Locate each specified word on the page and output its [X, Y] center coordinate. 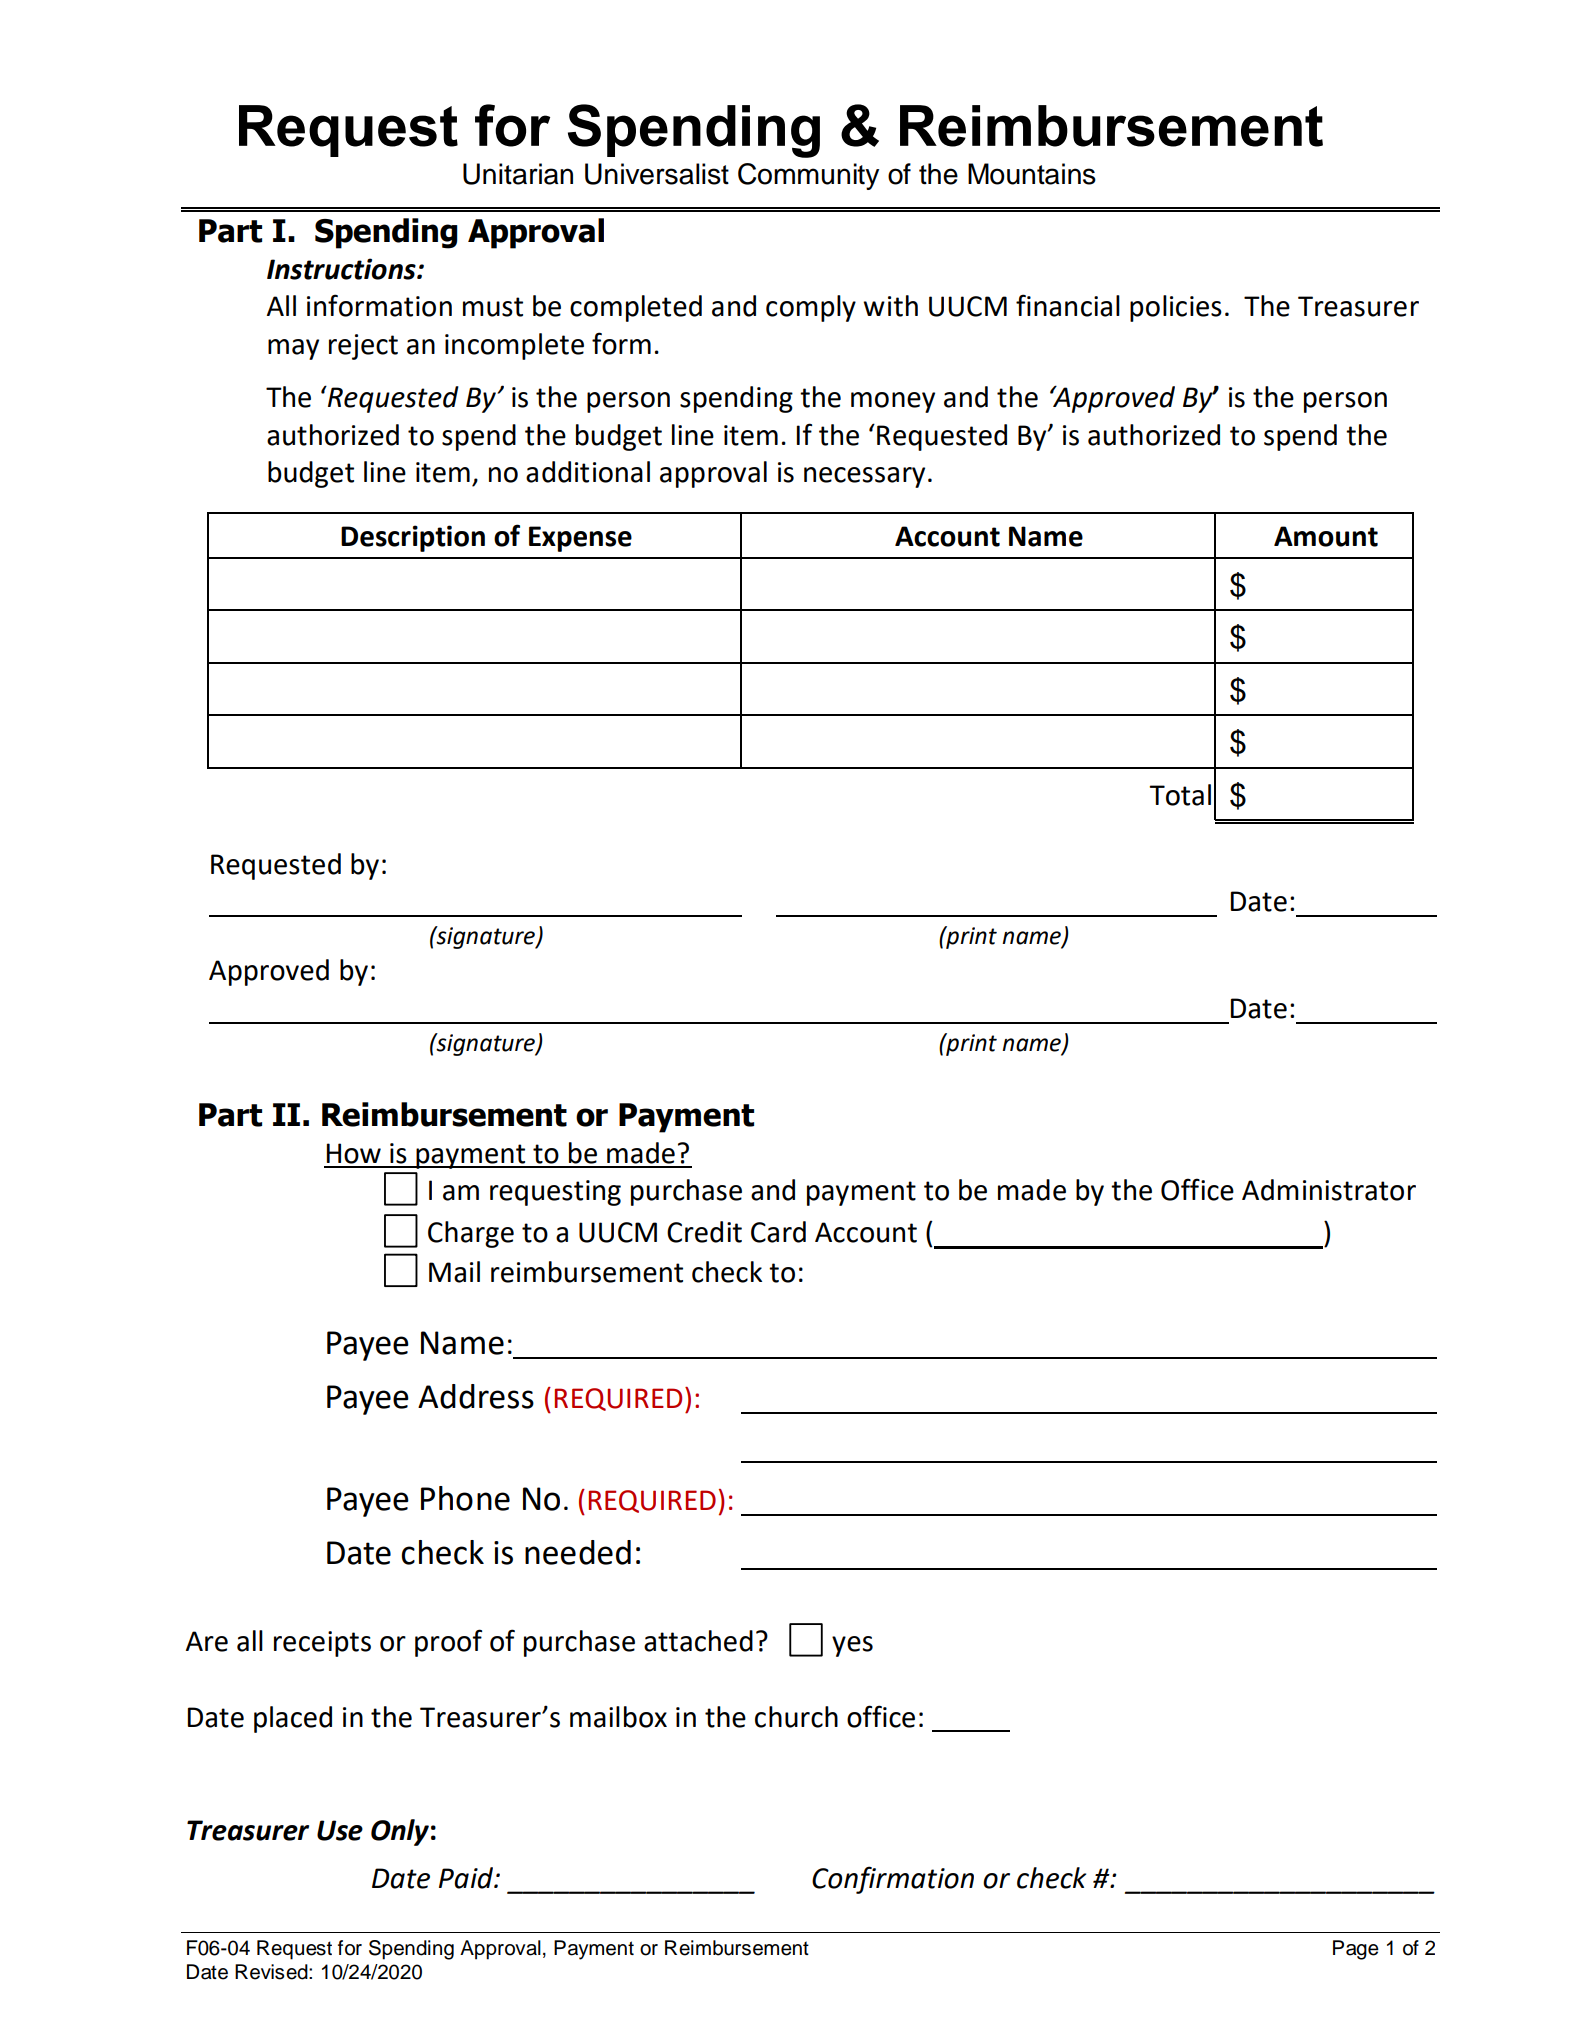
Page [1356, 1950]
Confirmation [893, 1880]
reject [363, 347]
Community [808, 176]
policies [1176, 308]
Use [340, 1830]
